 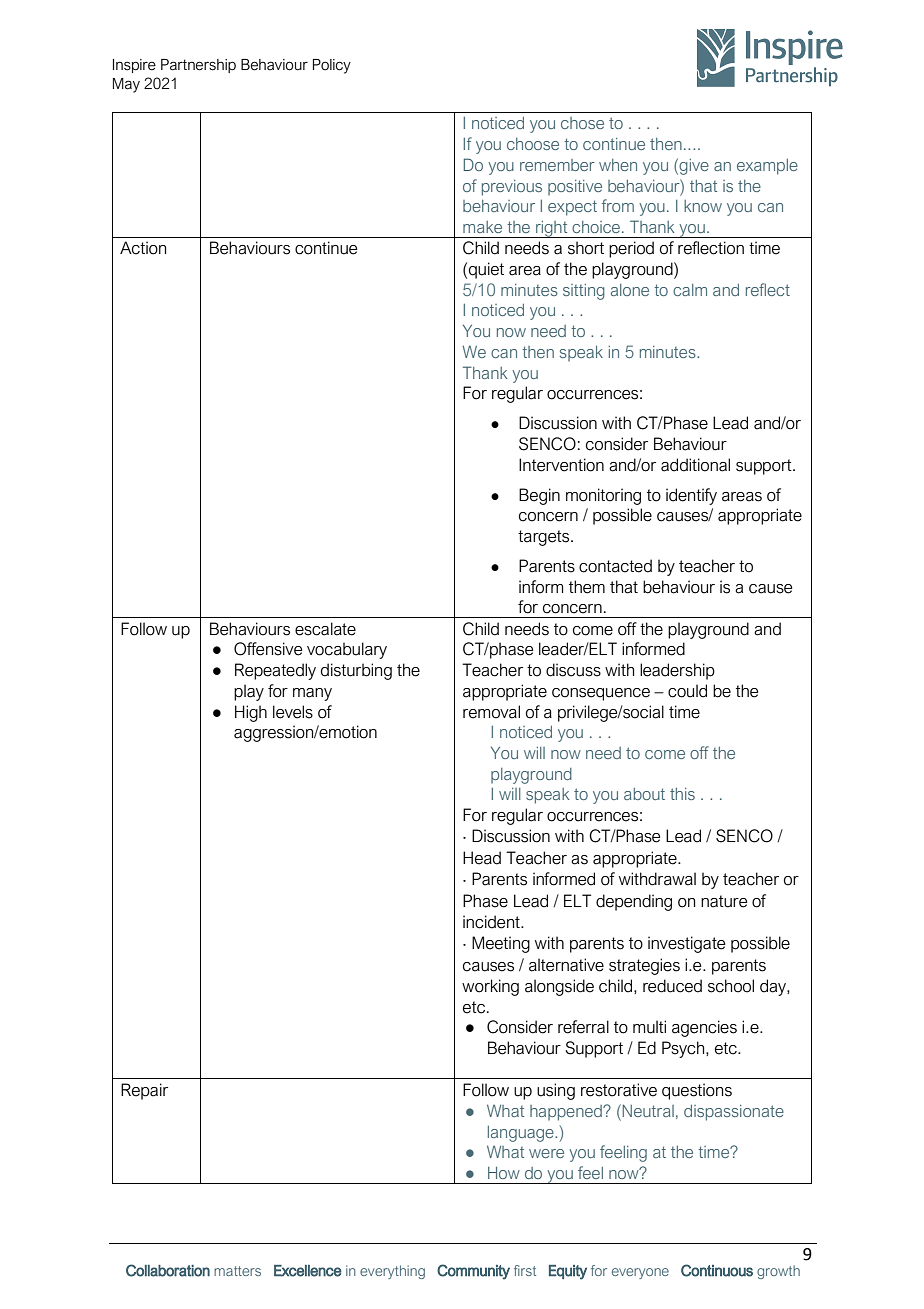 What do you see at coordinates (724, 901) in the image?
I see `nature` at bounding box center [724, 901].
